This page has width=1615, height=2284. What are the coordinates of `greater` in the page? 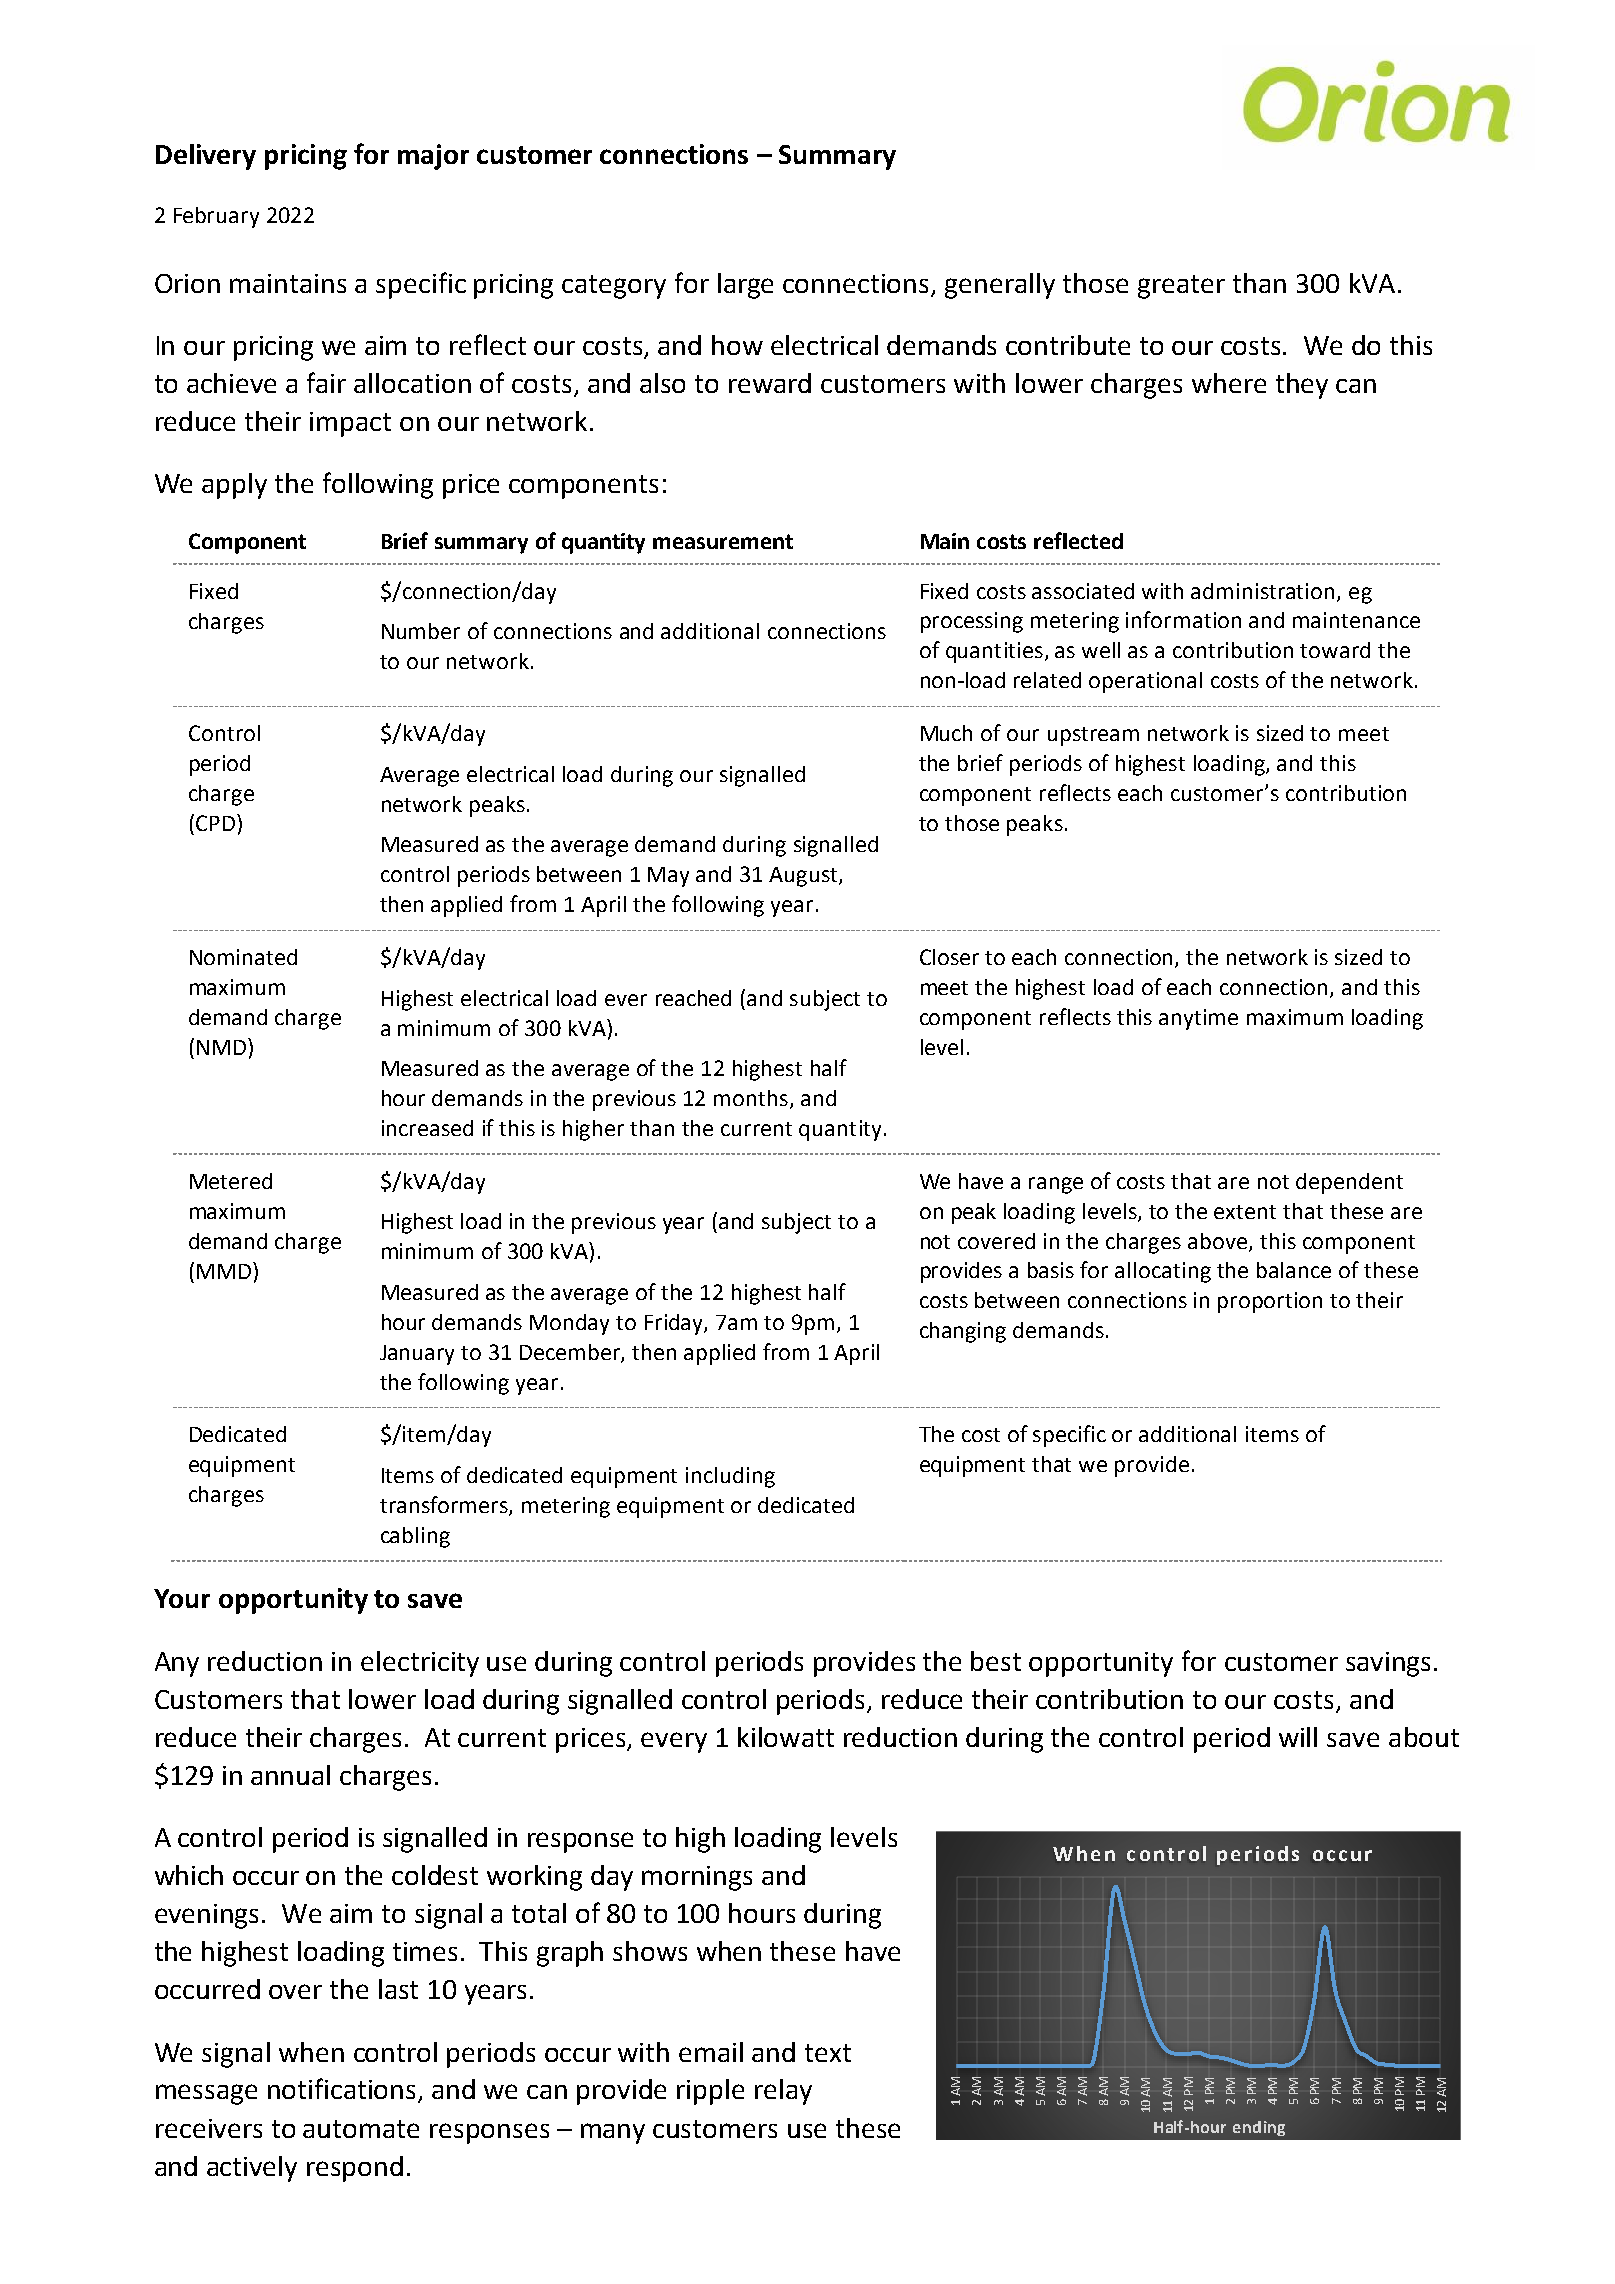 It's located at (1181, 287).
